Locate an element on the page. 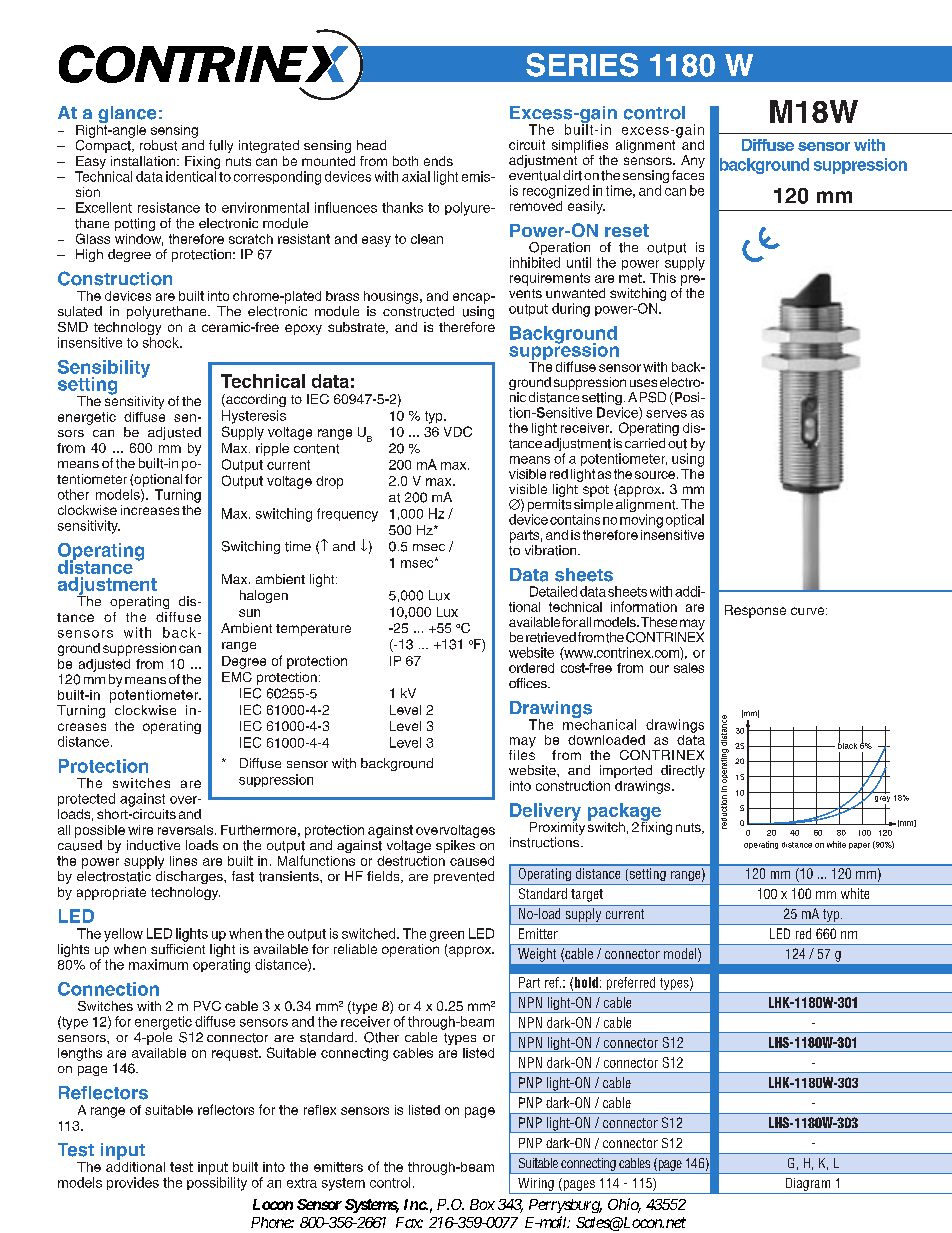 The image size is (952, 1233). sun is located at coordinates (249, 613).
